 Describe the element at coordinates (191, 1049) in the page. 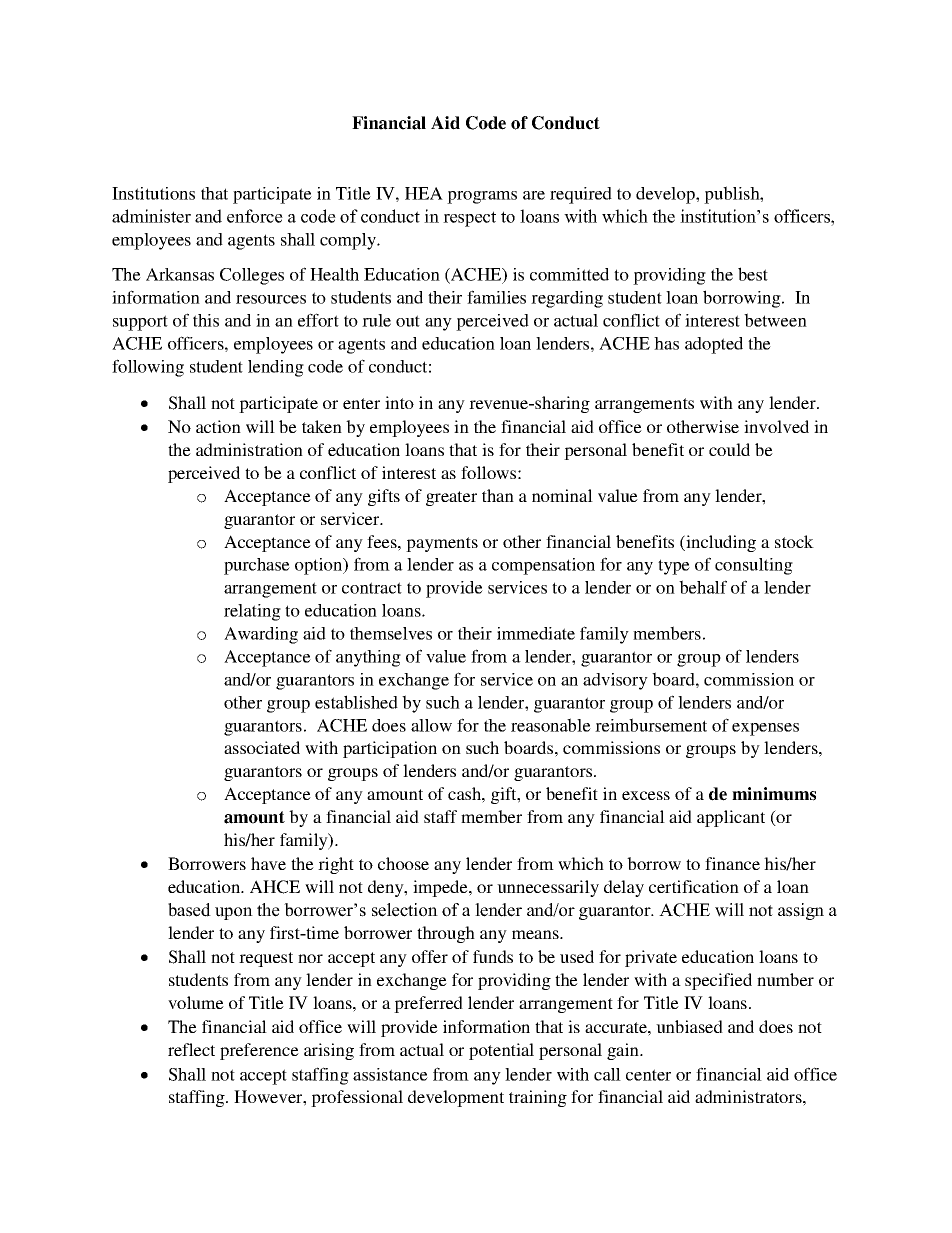

I see `reflect` at that location.
